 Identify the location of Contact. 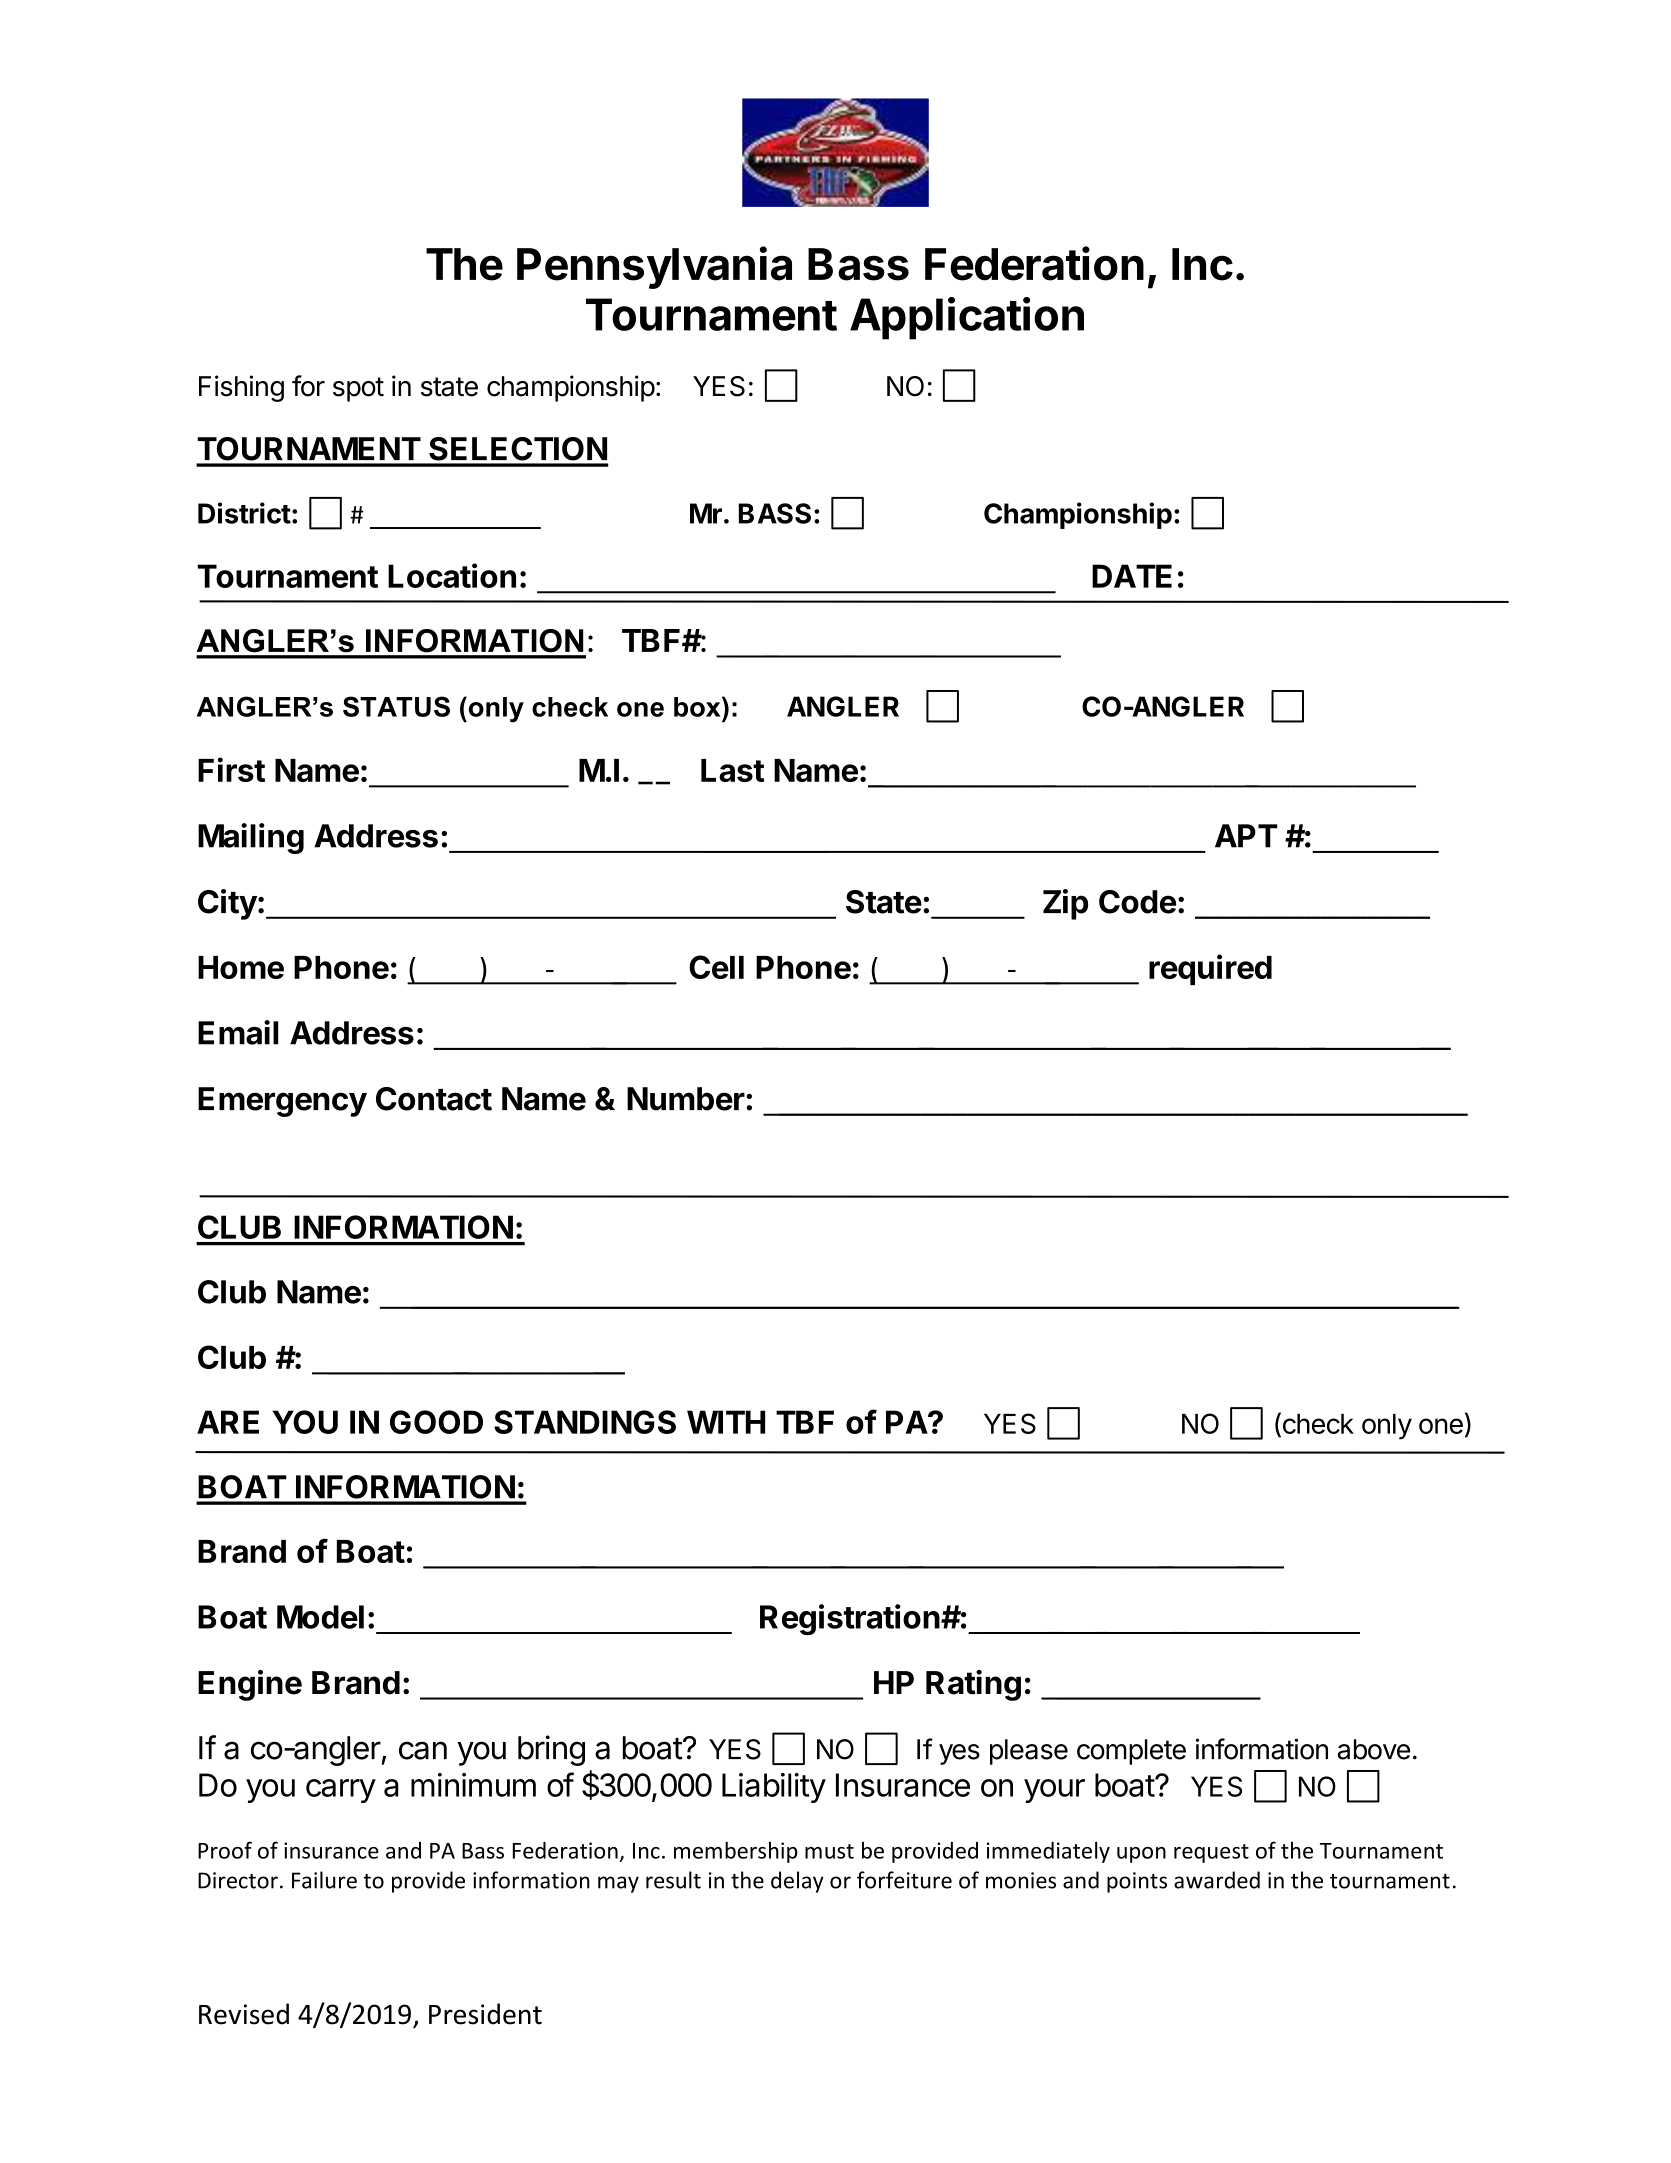
(434, 1099).
